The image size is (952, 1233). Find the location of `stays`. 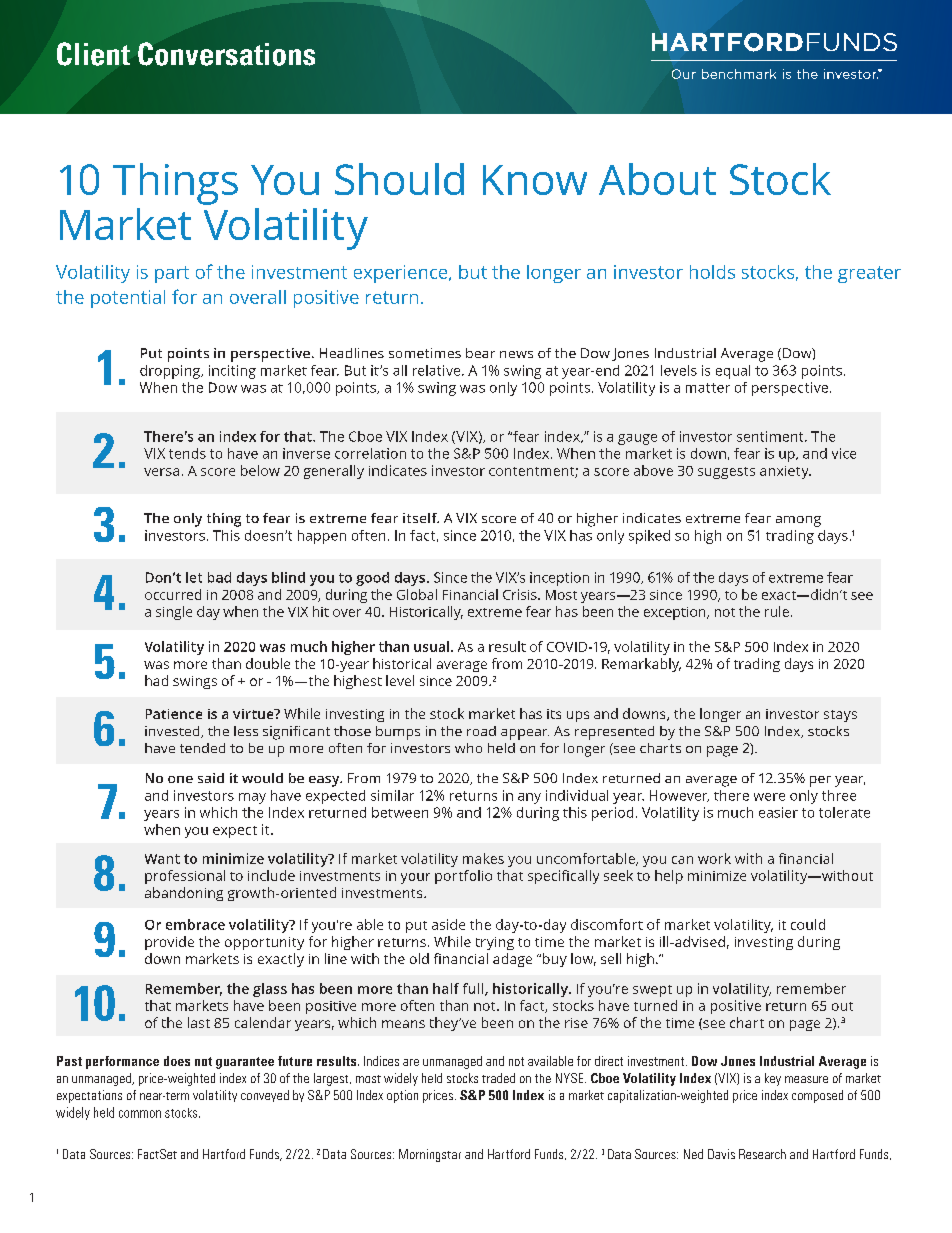

stays is located at coordinates (840, 716).
